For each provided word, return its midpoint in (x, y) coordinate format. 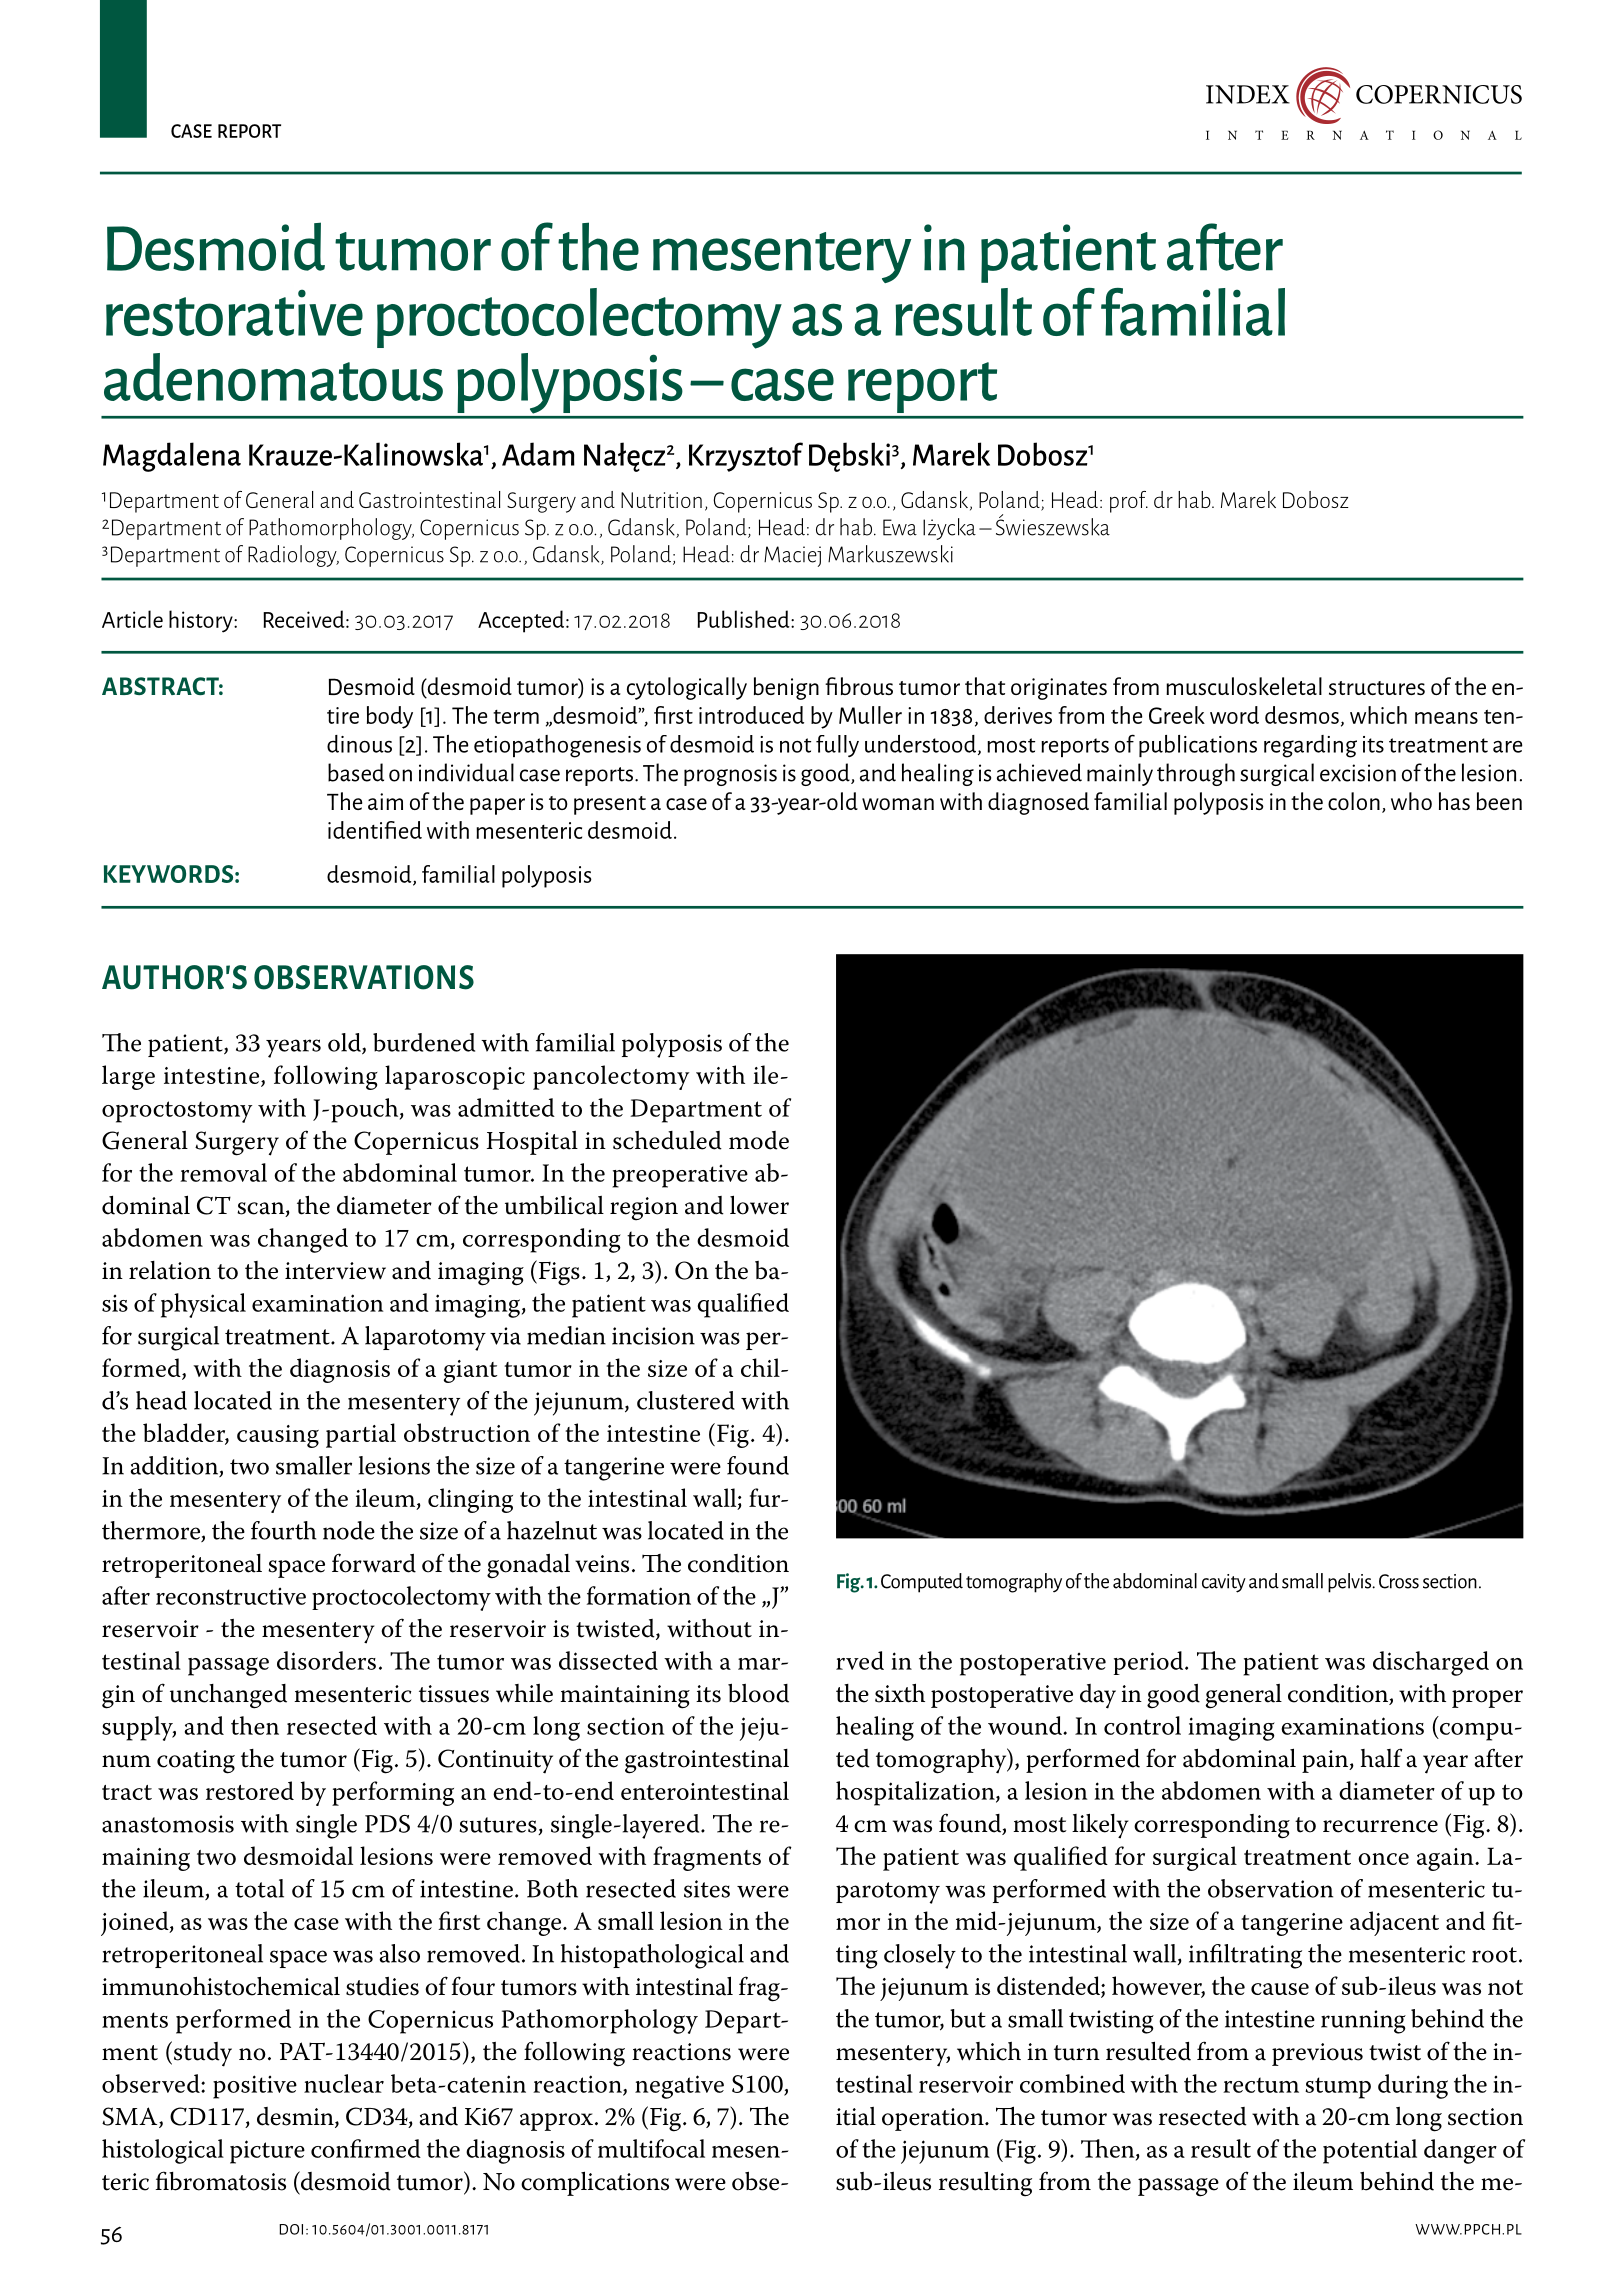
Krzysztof (746, 457)
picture (267, 2152)
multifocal (651, 2148)
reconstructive (231, 1596)
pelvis (1351, 1583)
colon (1354, 801)
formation (638, 1595)
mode (759, 1140)
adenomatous (273, 377)
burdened (424, 1042)
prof (1129, 502)
